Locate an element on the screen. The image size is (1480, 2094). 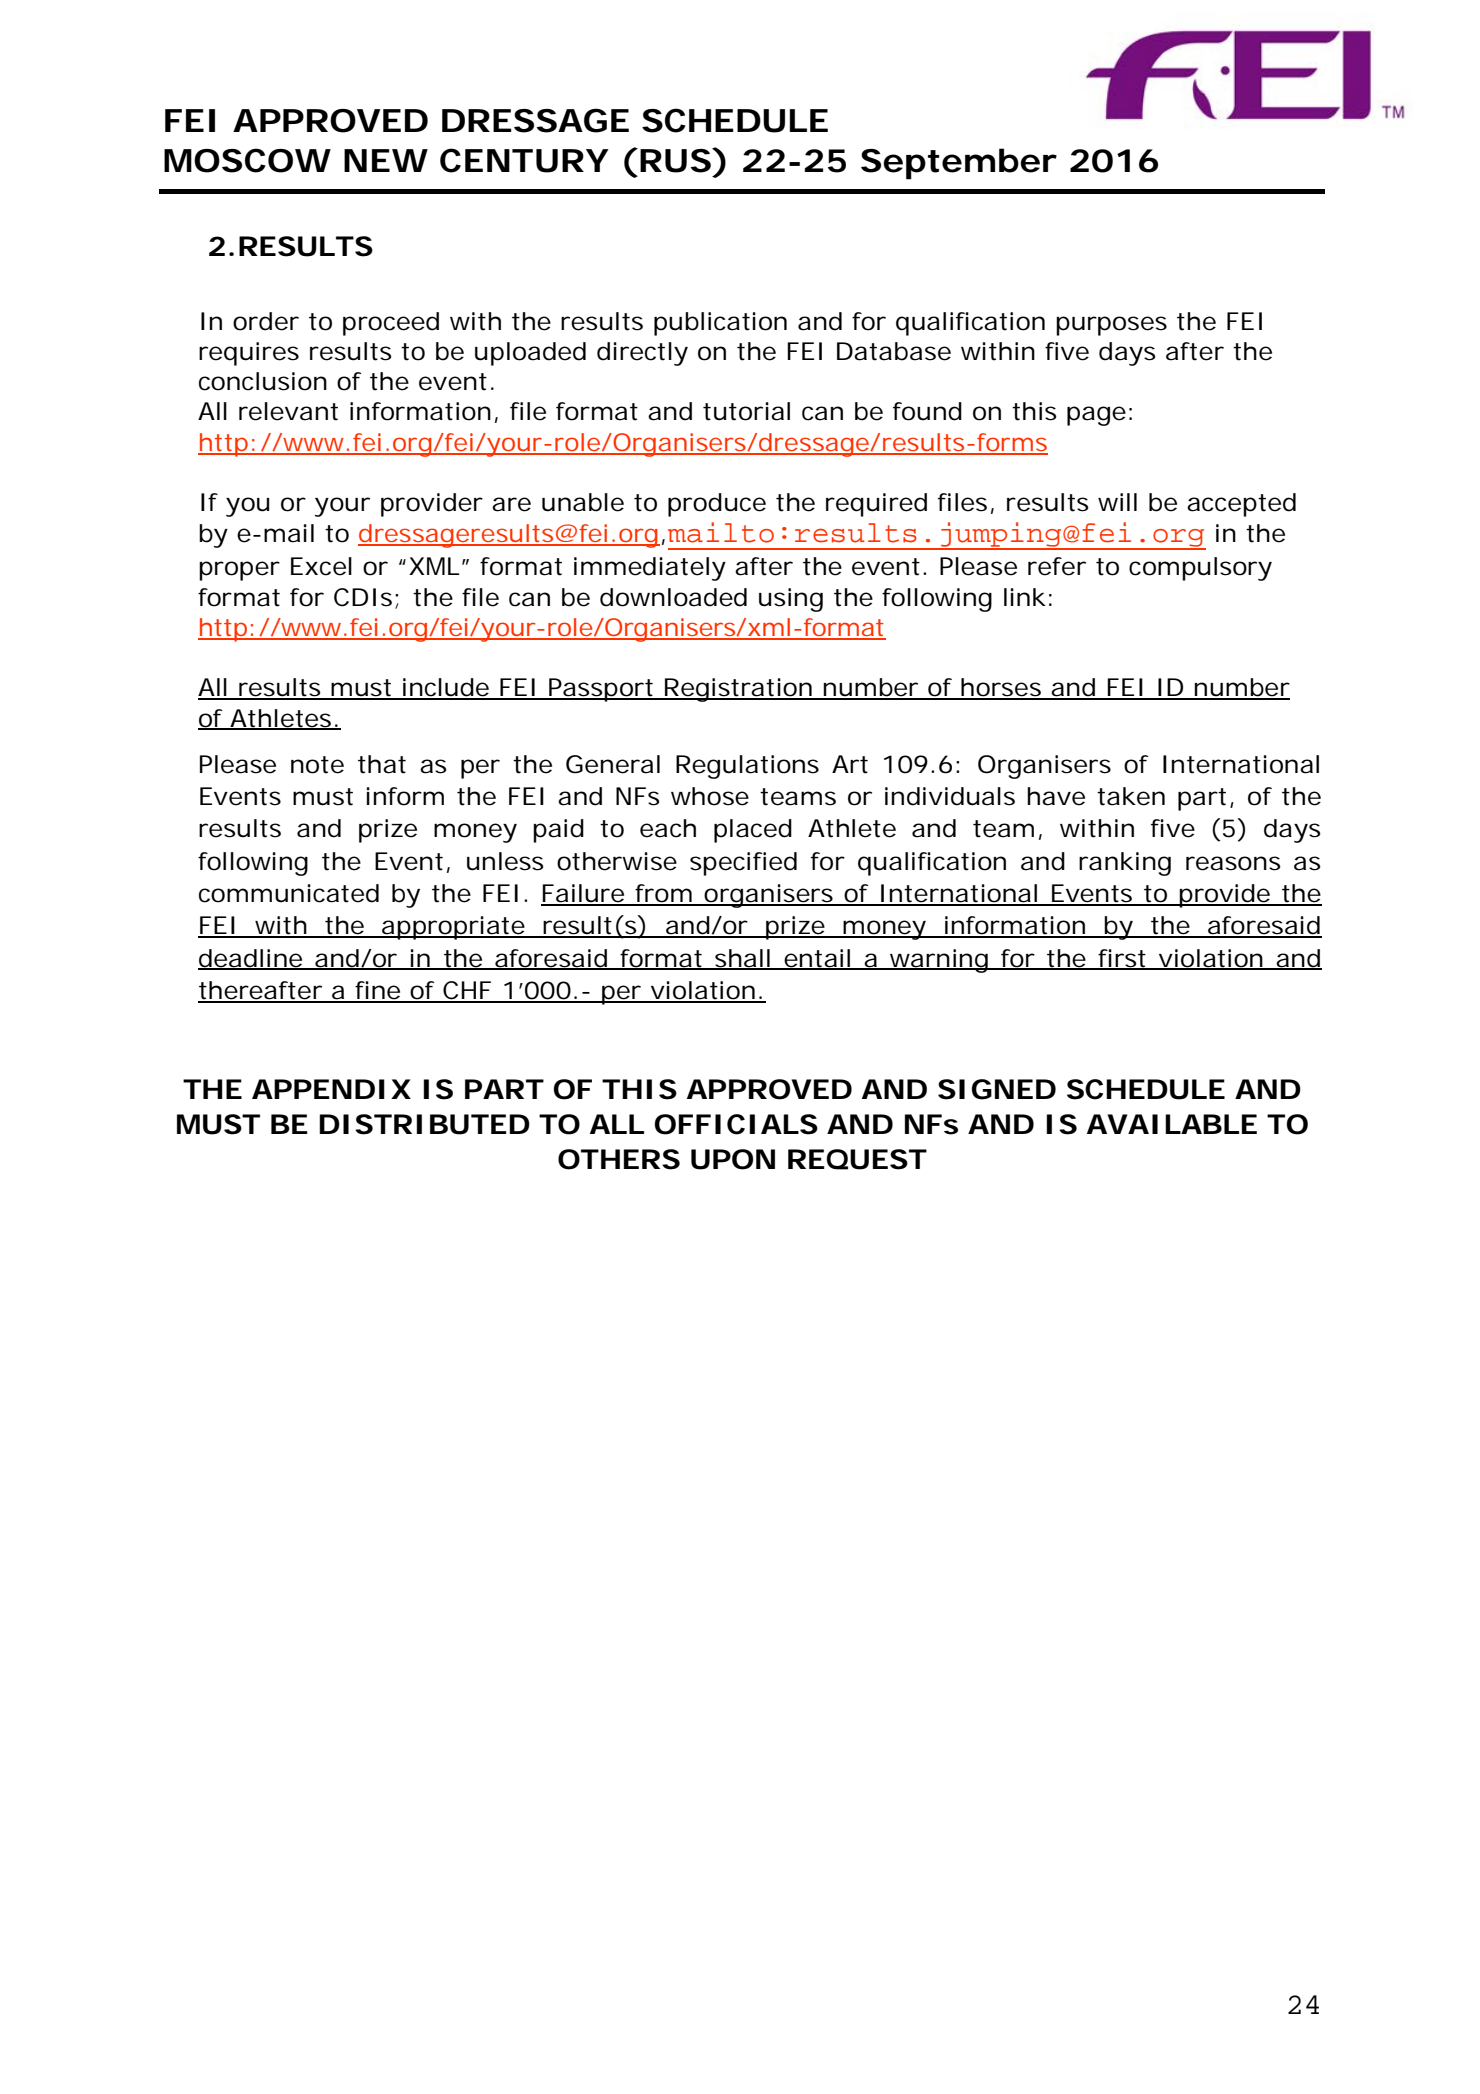
Passport is located at coordinates (600, 690).
